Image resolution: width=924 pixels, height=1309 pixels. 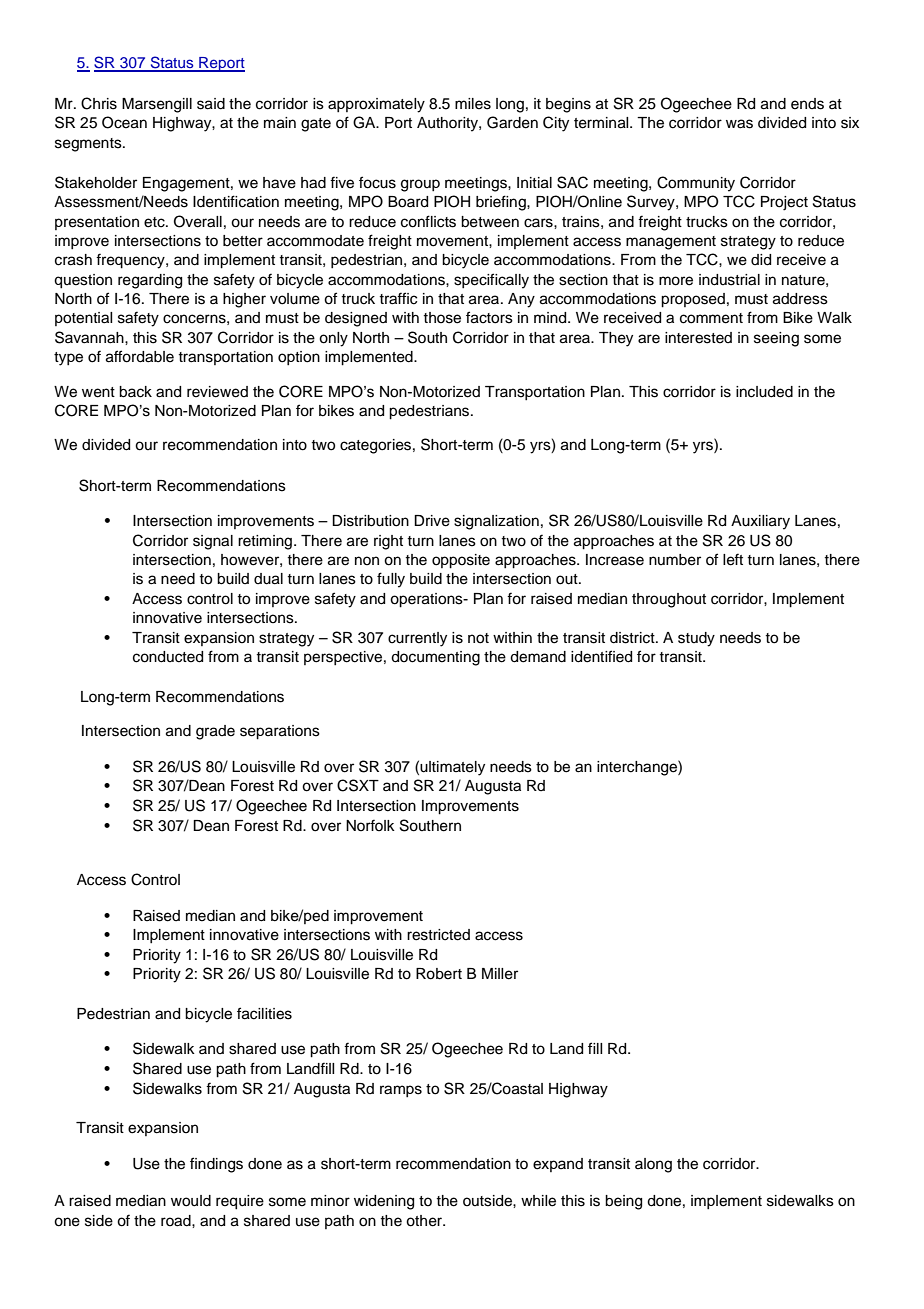 I want to click on restricted, so click(x=438, y=935).
